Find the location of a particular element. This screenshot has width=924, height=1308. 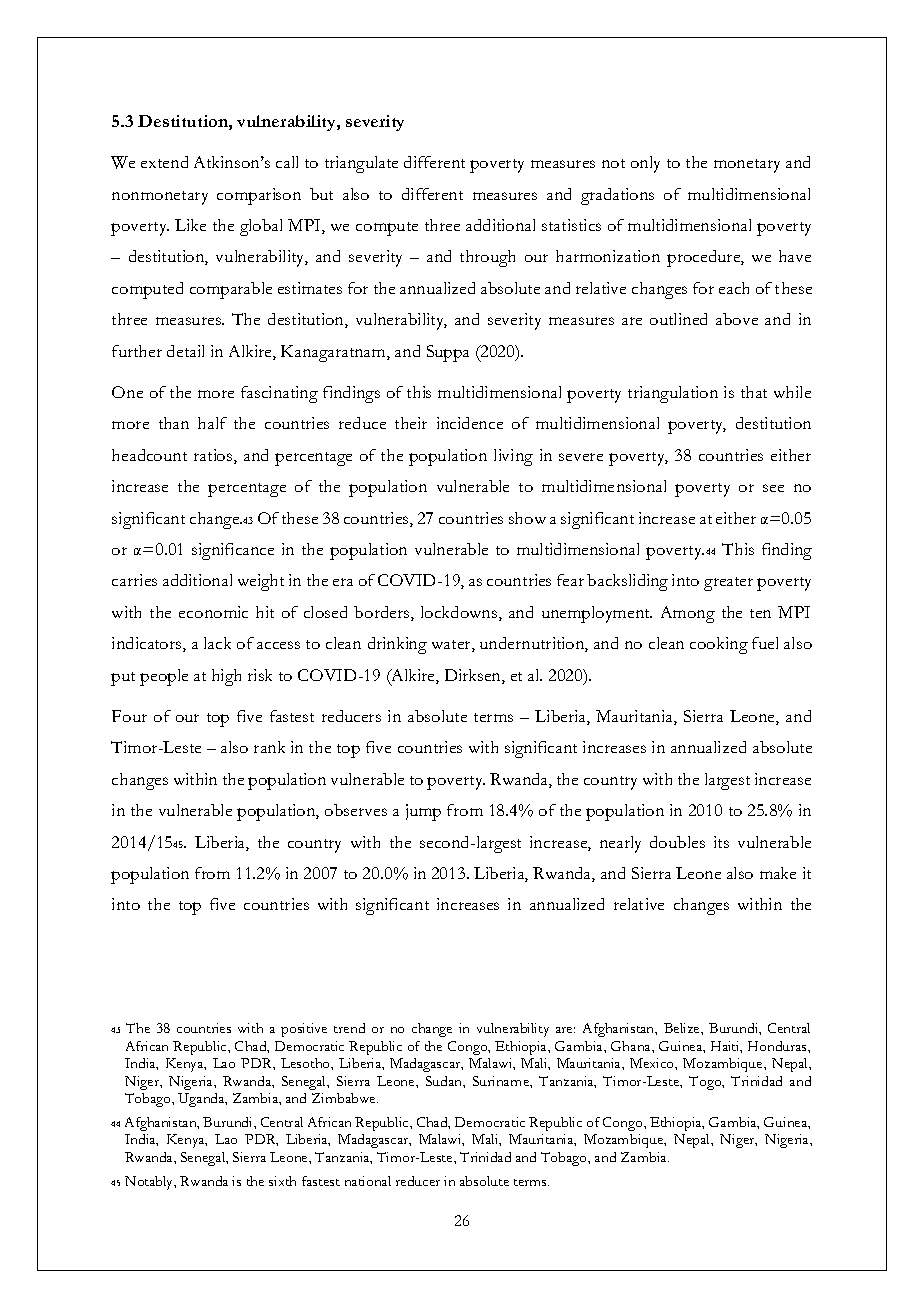

show is located at coordinates (527, 518).
